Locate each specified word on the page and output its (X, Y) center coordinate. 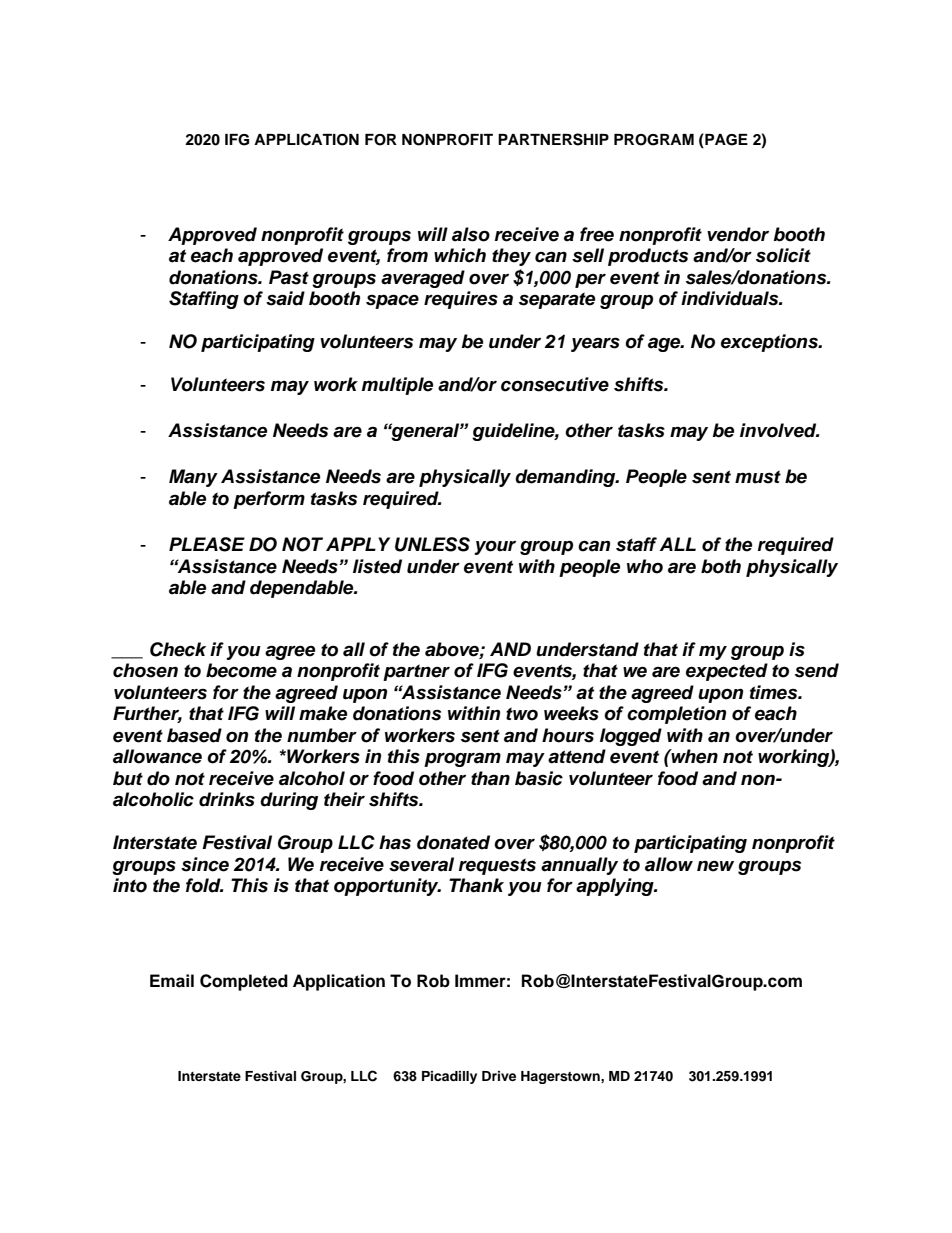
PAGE (725, 140)
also (471, 234)
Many (193, 478)
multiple (397, 386)
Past (289, 277)
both (721, 566)
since (205, 864)
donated (453, 842)
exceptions (770, 343)
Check (178, 649)
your (495, 548)
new (715, 866)
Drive (499, 1076)
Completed (244, 982)
